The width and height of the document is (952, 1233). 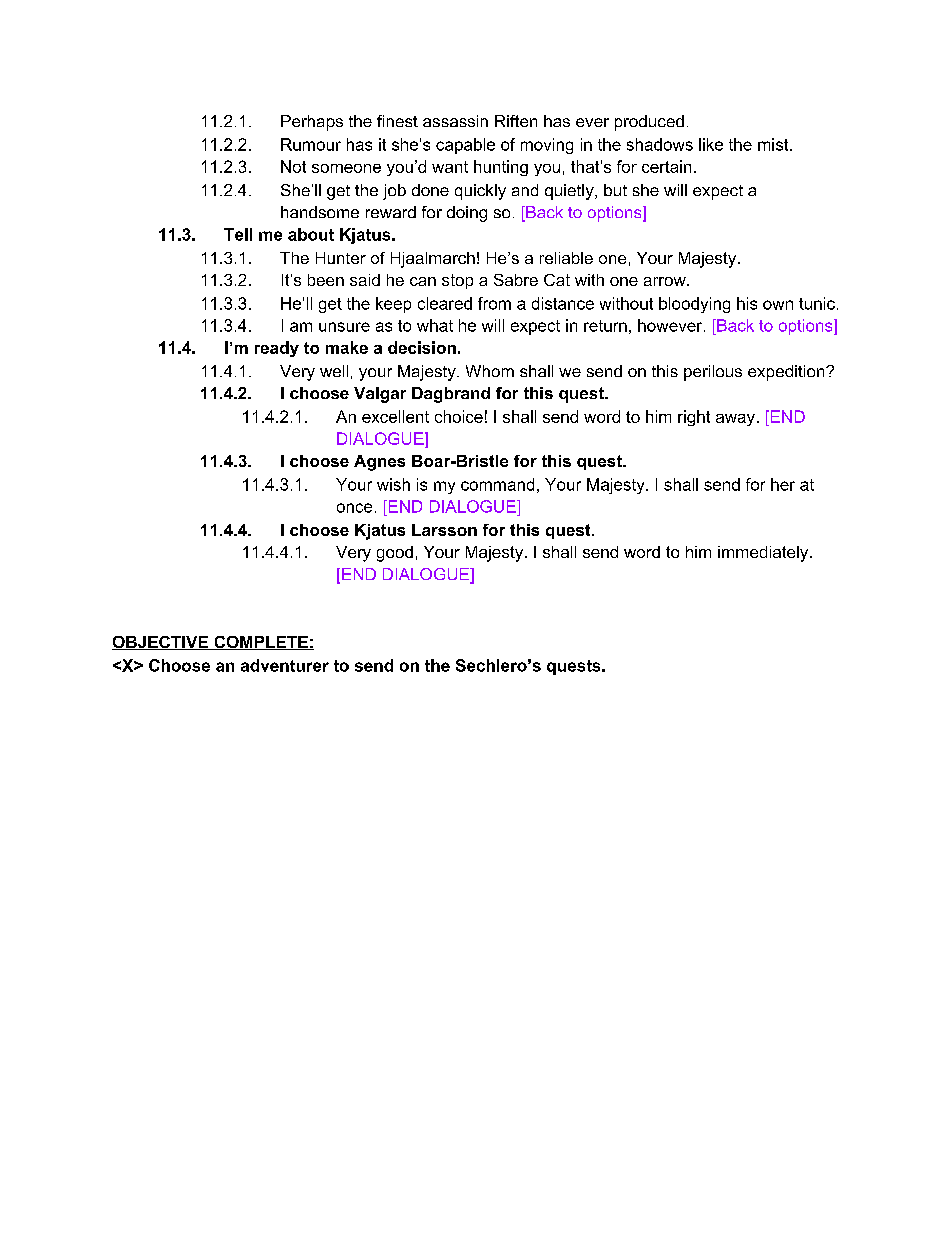 I want to click on immediately, so click(x=764, y=554).
